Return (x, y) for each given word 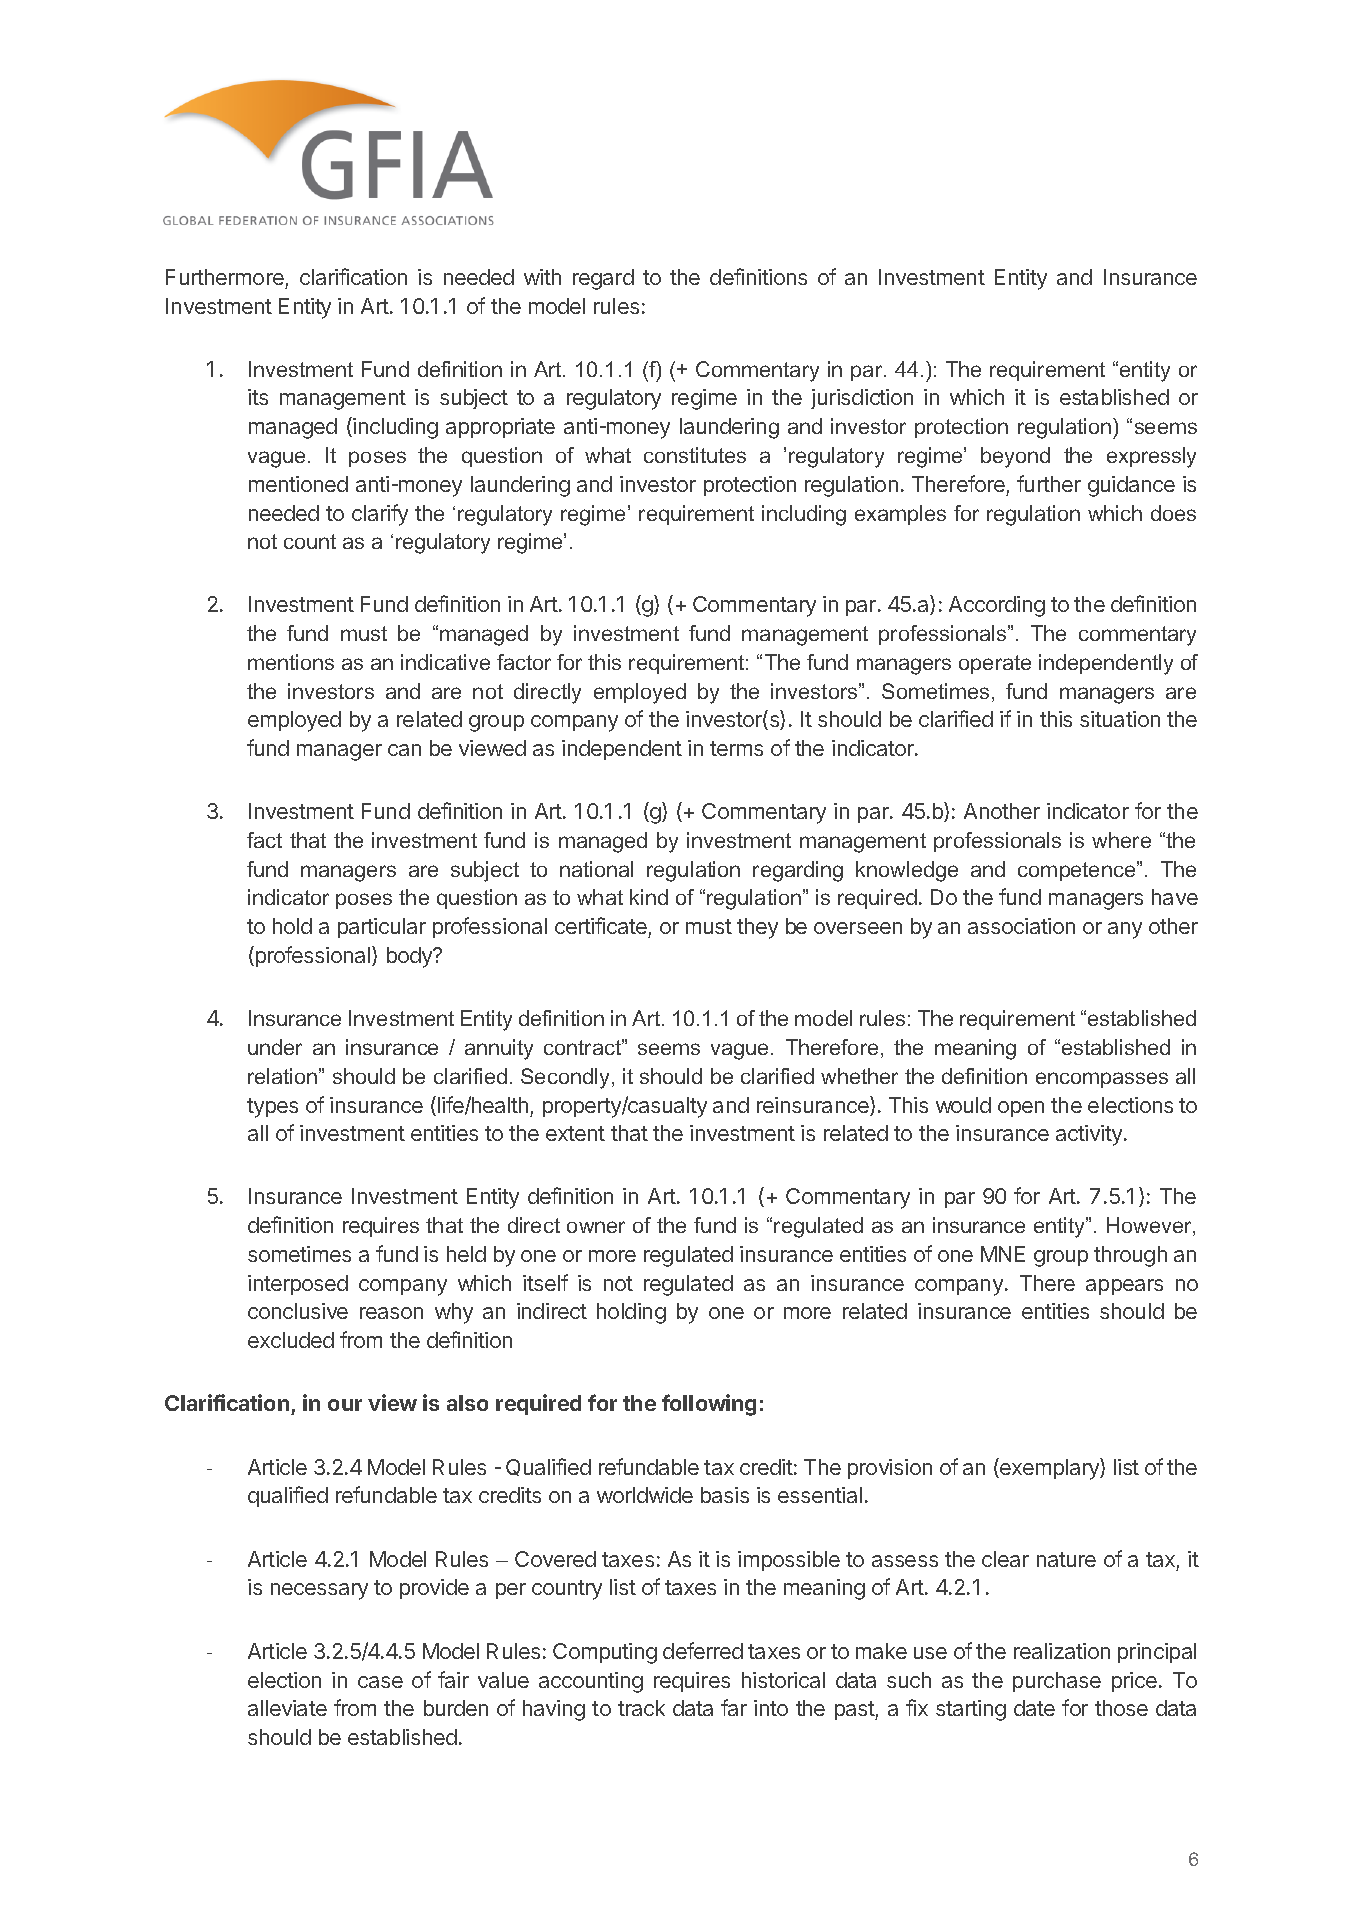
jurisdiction (862, 399)
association (1021, 926)
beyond (1015, 457)
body (410, 957)
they (757, 928)
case (380, 1682)
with (542, 277)
